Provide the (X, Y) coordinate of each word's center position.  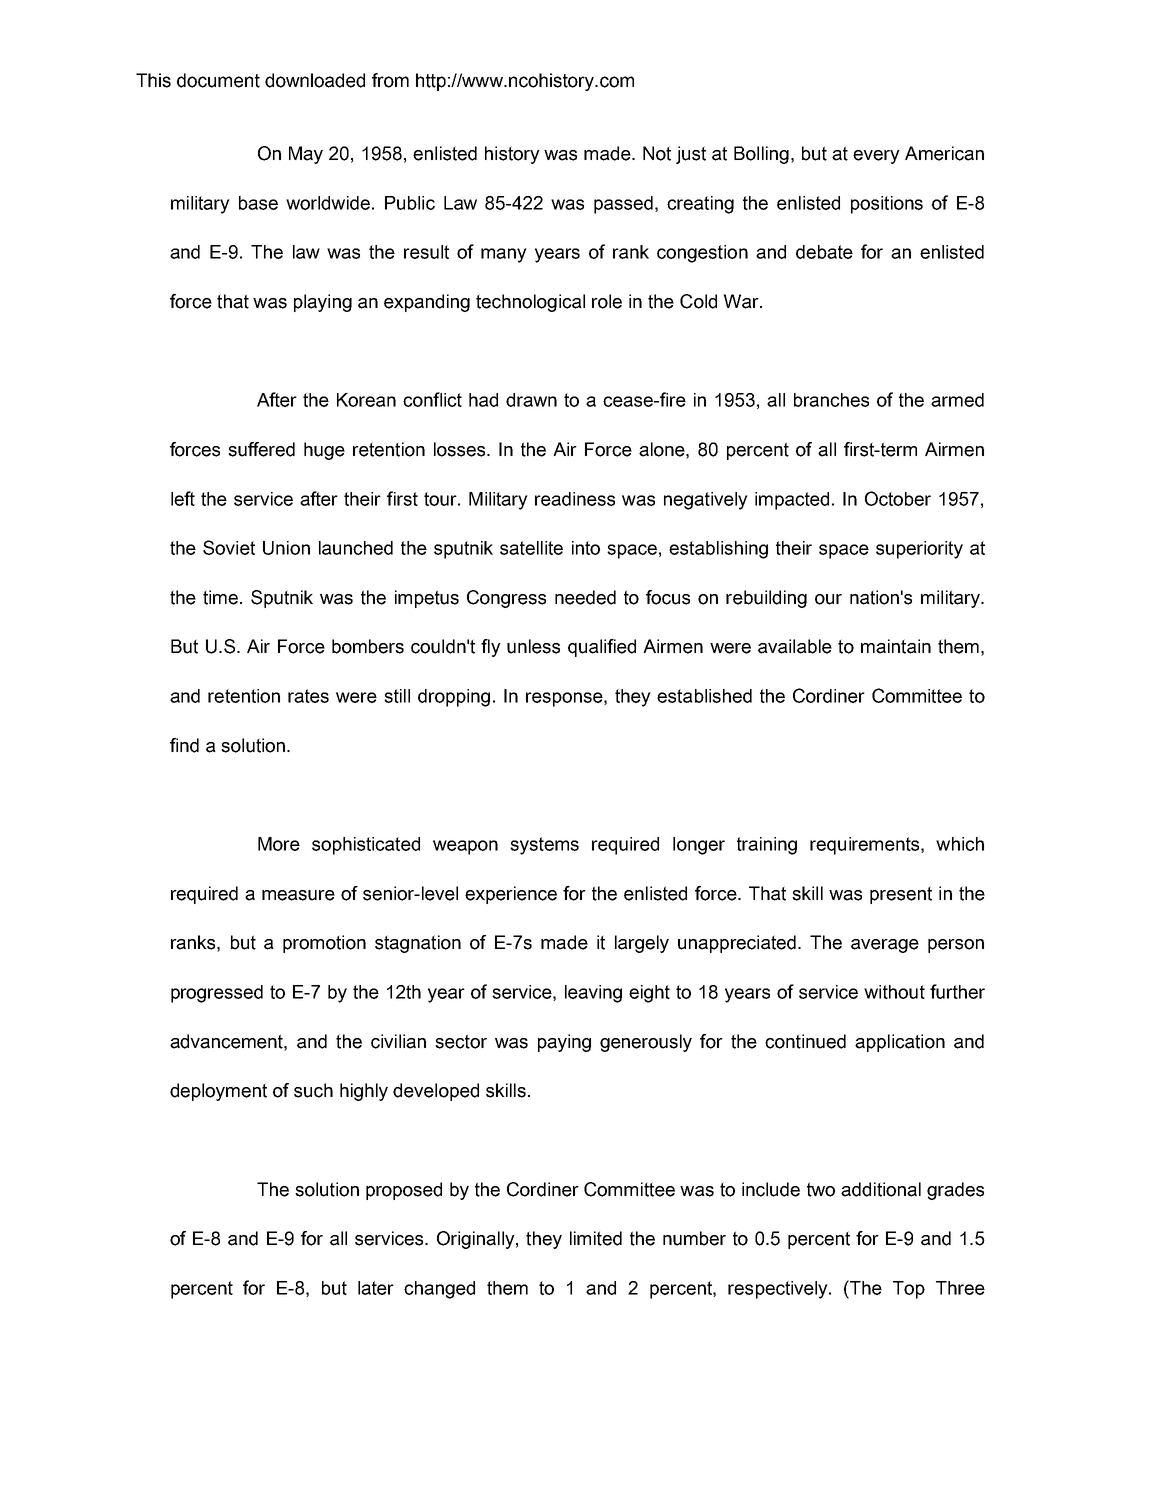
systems (544, 846)
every (876, 157)
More (279, 844)
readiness (575, 499)
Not (657, 153)
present (901, 895)
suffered (261, 449)
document (218, 80)
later (376, 1288)
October (898, 498)
